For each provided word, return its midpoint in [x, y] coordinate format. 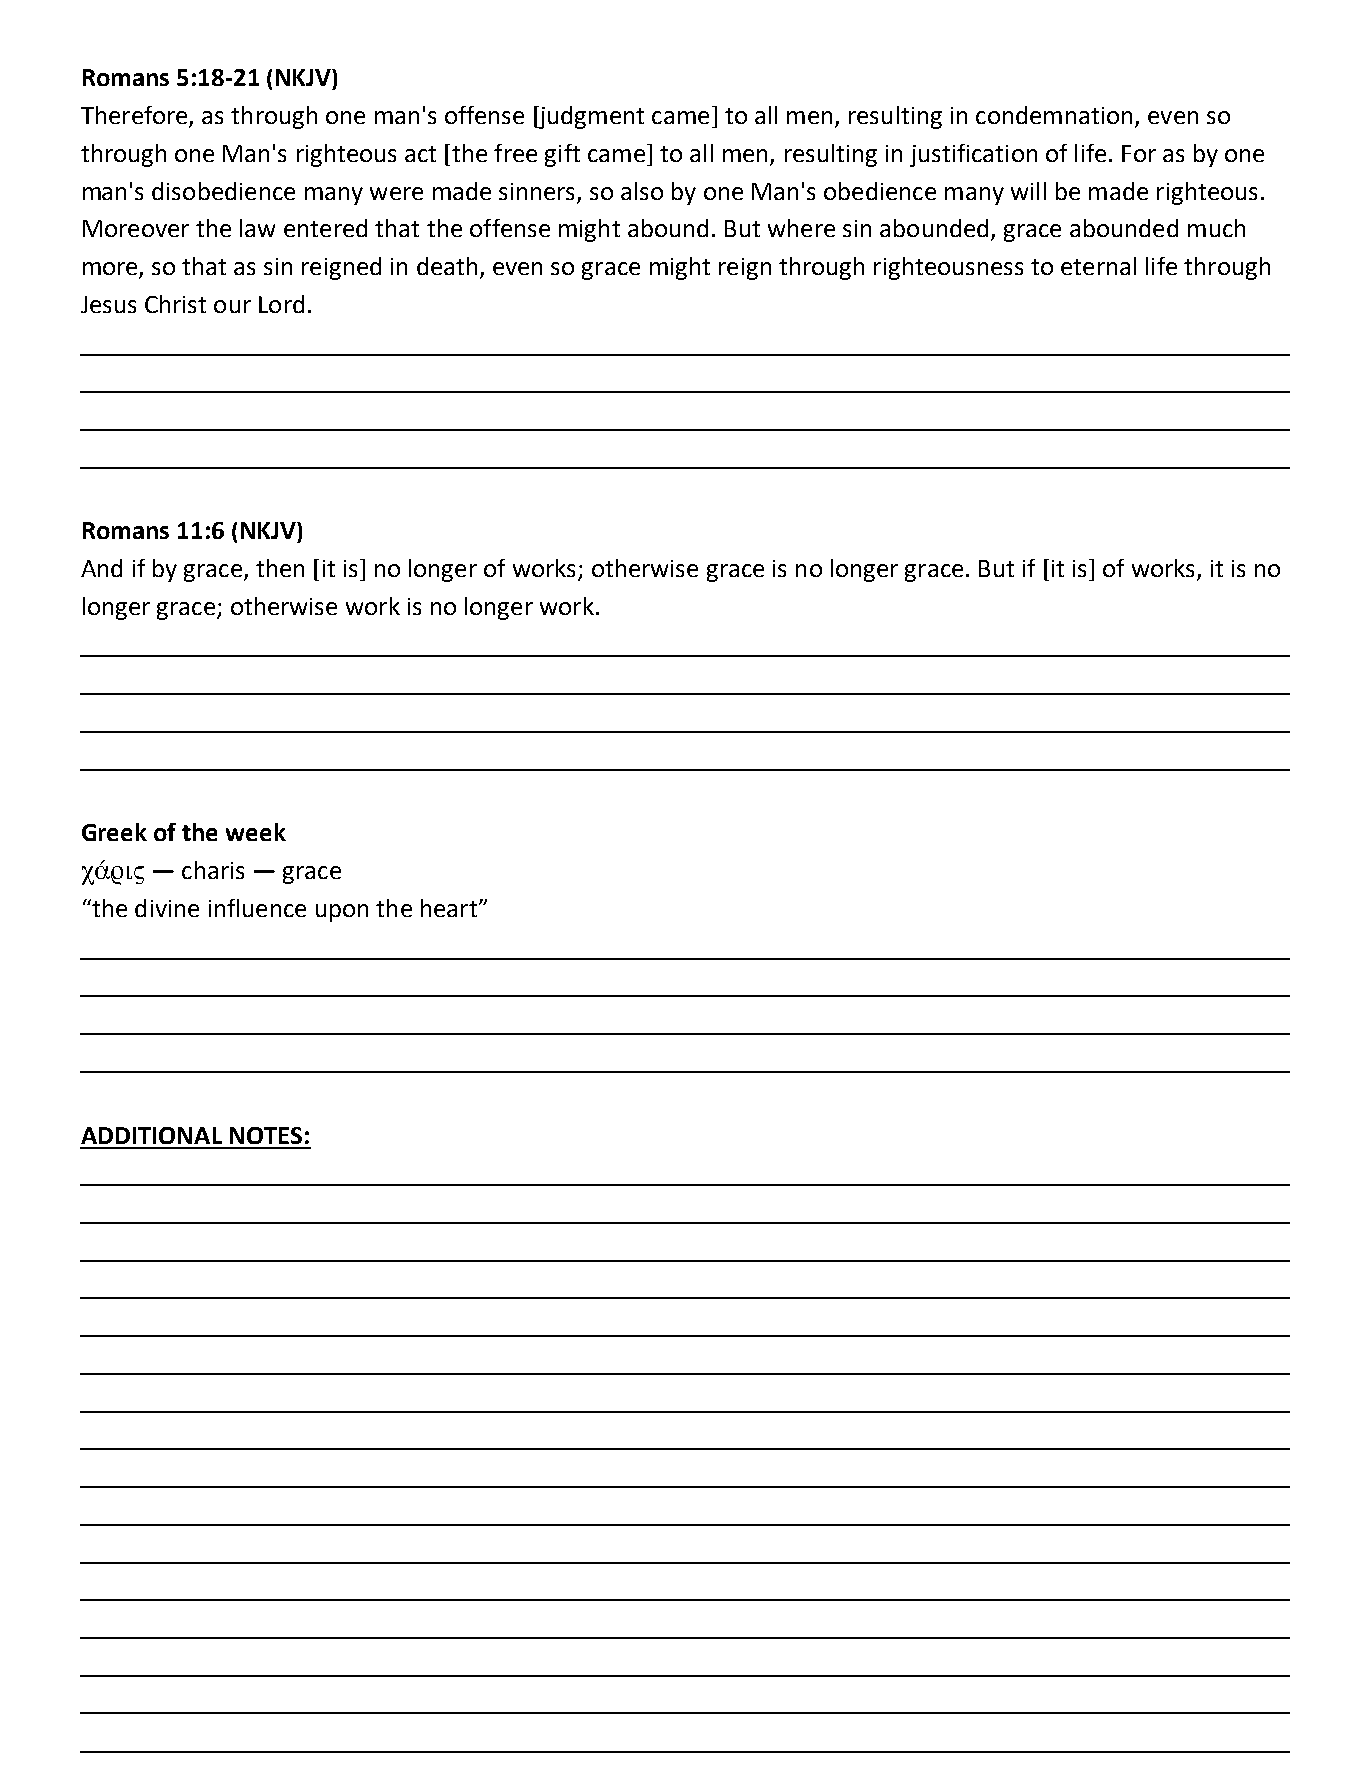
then [280, 568]
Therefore [134, 115]
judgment [590, 117]
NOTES [266, 1135]
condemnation [1054, 115]
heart [449, 908]
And [101, 568]
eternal [1098, 266]
